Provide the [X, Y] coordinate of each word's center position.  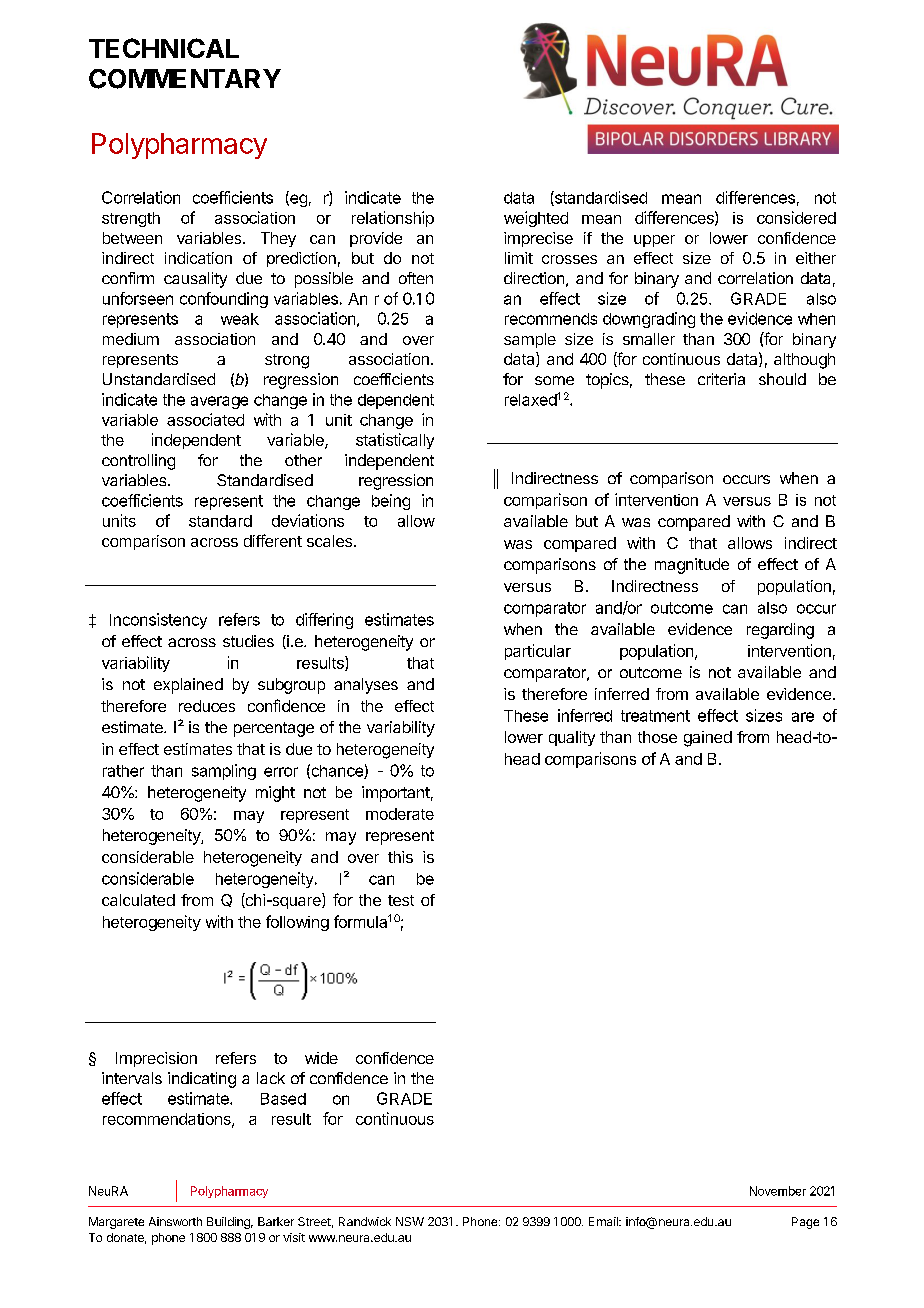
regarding [780, 631]
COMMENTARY [185, 79]
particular [538, 652]
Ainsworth [175, 1221]
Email [604, 1221]
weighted [536, 219]
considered [796, 217]
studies [248, 641]
